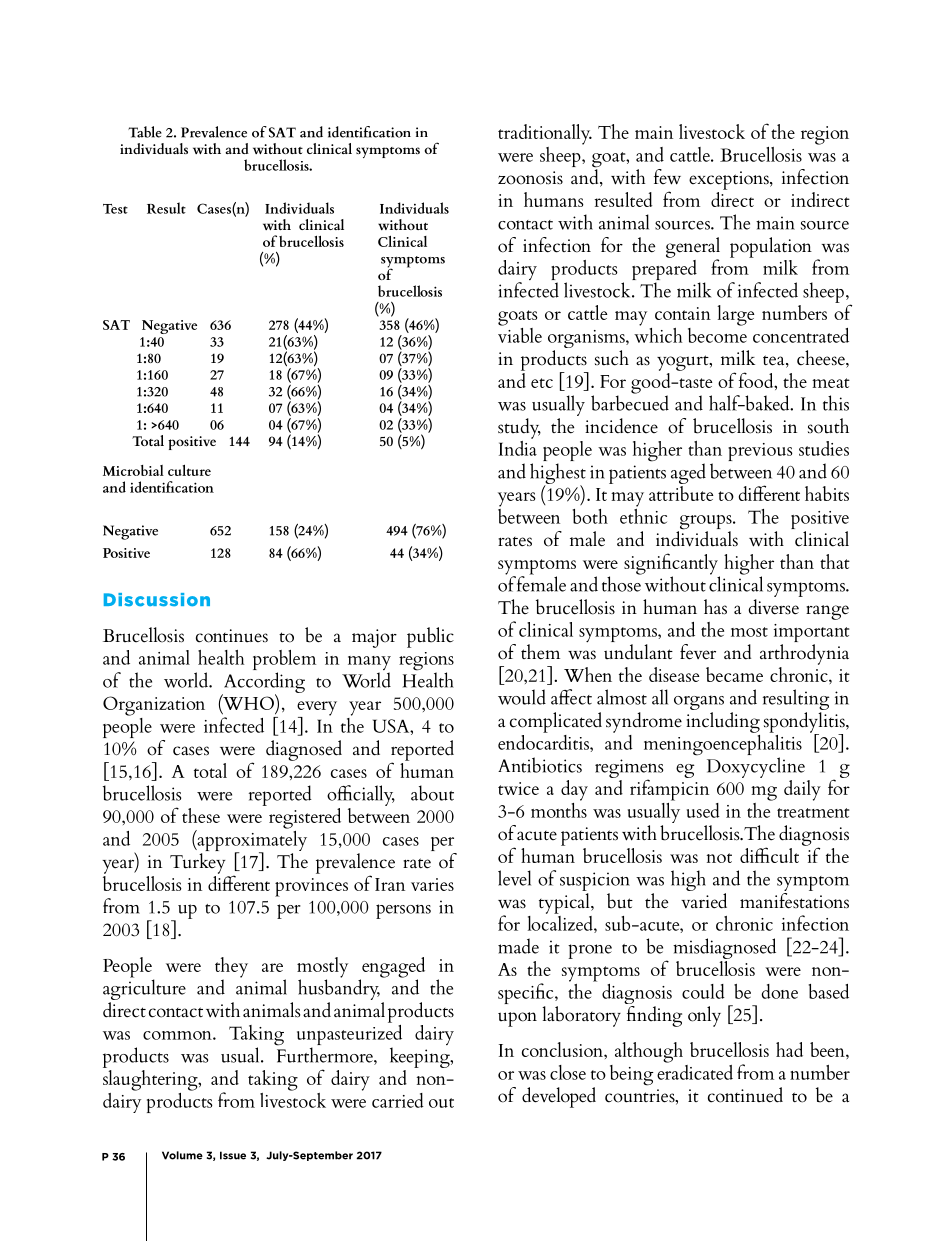 The image size is (952, 1241). What do you see at coordinates (530, 178) in the screenshot?
I see `zoonosis` at bounding box center [530, 178].
